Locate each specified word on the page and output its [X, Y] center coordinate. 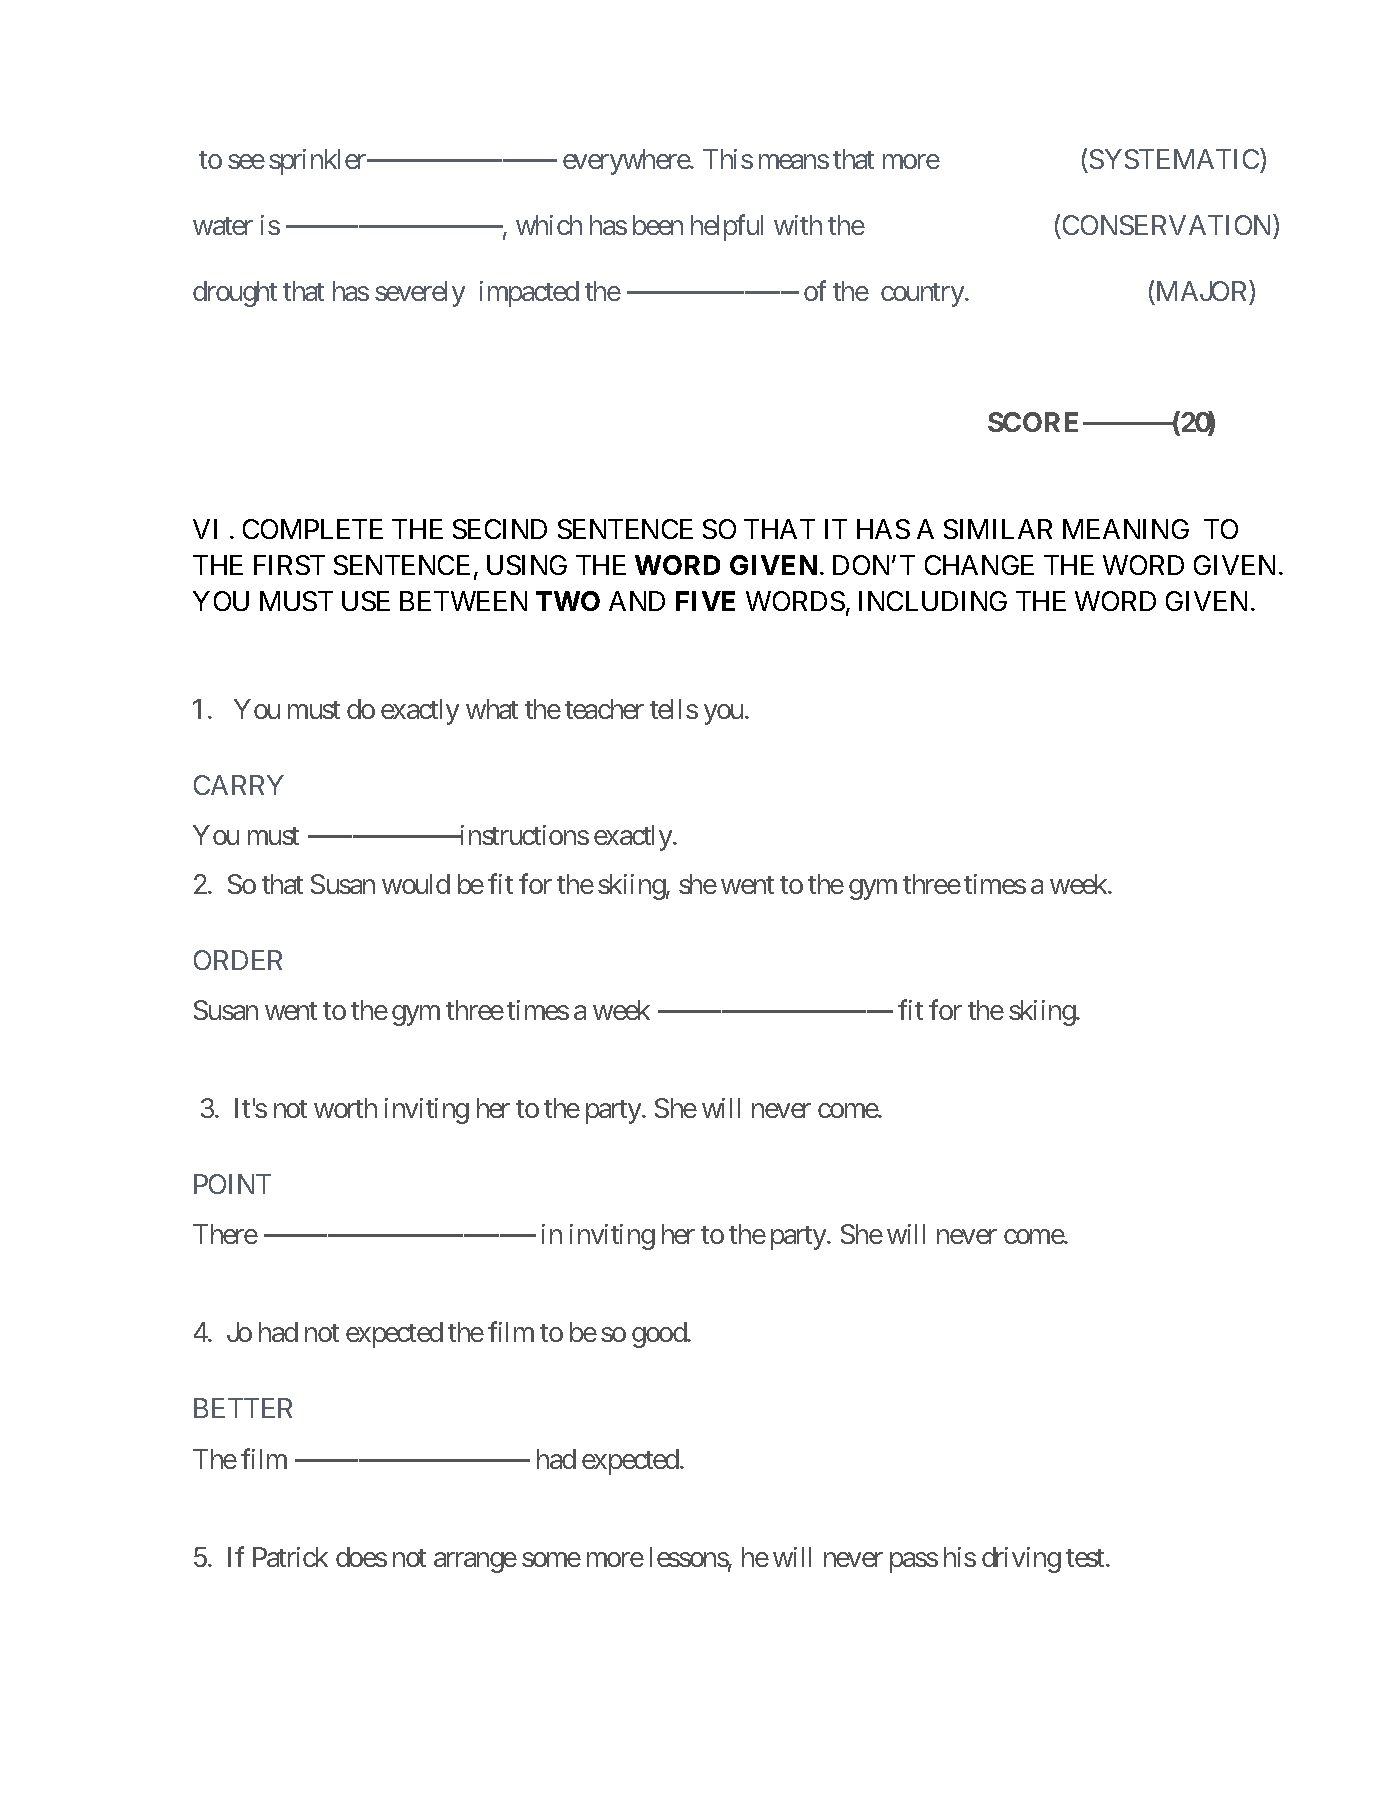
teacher [604, 709]
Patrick [290, 1557]
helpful [727, 227]
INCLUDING [933, 601]
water [223, 226]
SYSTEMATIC [1174, 159]
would [416, 884]
